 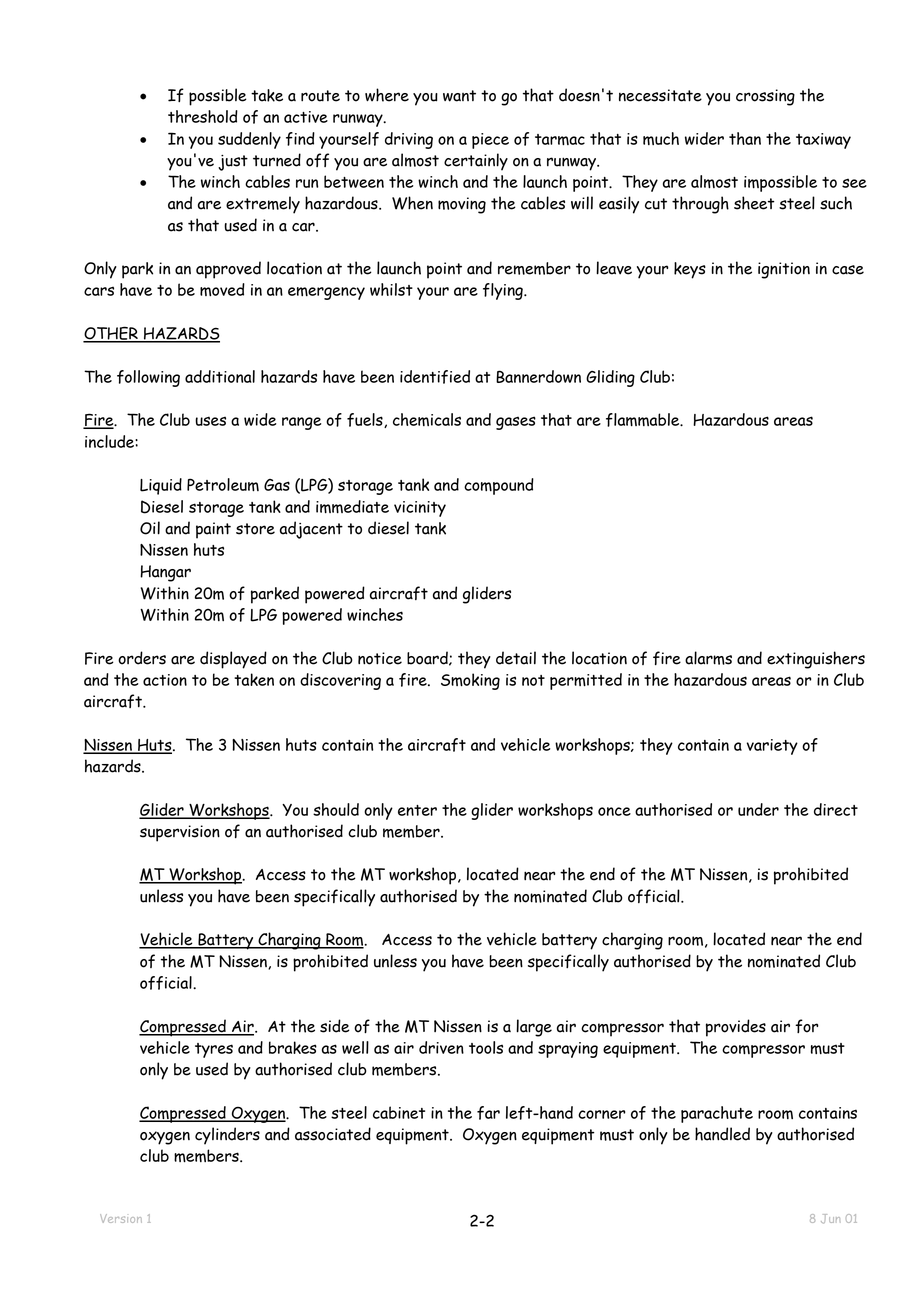 What do you see at coordinates (644, 420) in the document?
I see `flammable` at bounding box center [644, 420].
